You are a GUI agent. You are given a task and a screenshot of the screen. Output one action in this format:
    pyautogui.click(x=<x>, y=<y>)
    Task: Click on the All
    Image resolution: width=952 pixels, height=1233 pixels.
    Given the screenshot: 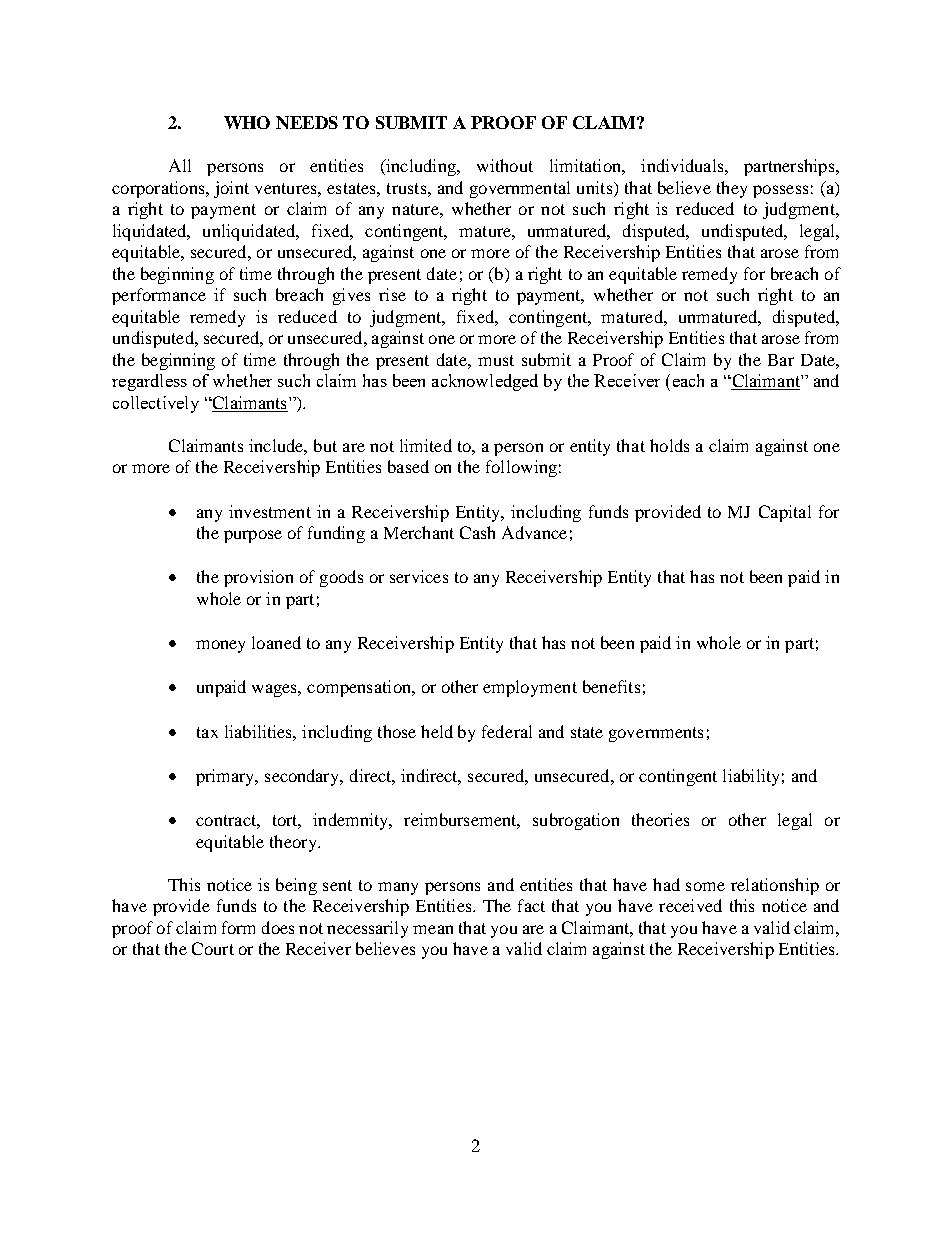 What is the action you would take?
    pyautogui.click(x=180, y=165)
